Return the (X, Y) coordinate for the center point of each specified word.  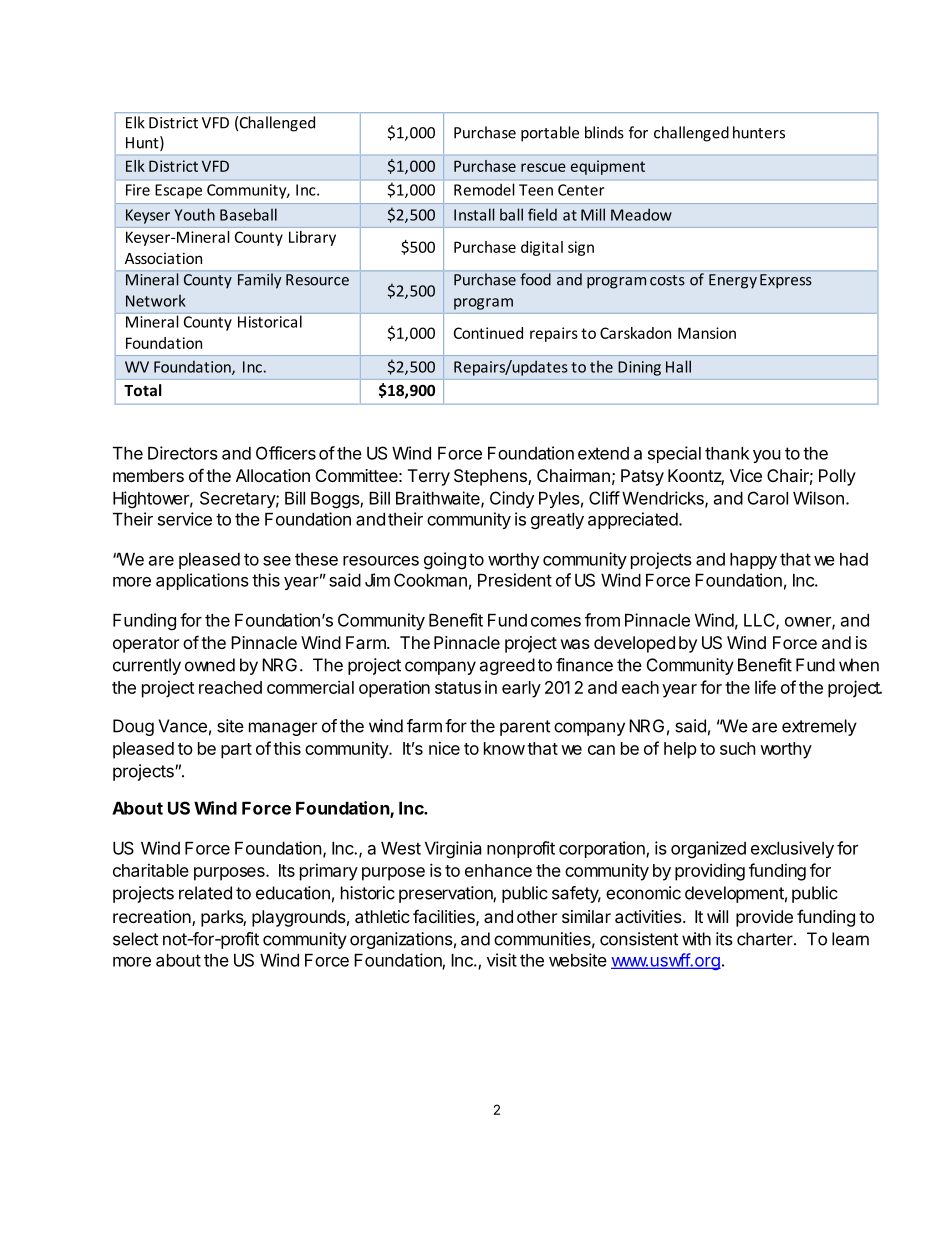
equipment (608, 167)
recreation (153, 918)
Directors (183, 453)
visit (502, 960)
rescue (543, 167)
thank (727, 453)
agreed (507, 666)
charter (765, 939)
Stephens (491, 477)
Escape (178, 191)
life (765, 687)
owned (210, 665)
